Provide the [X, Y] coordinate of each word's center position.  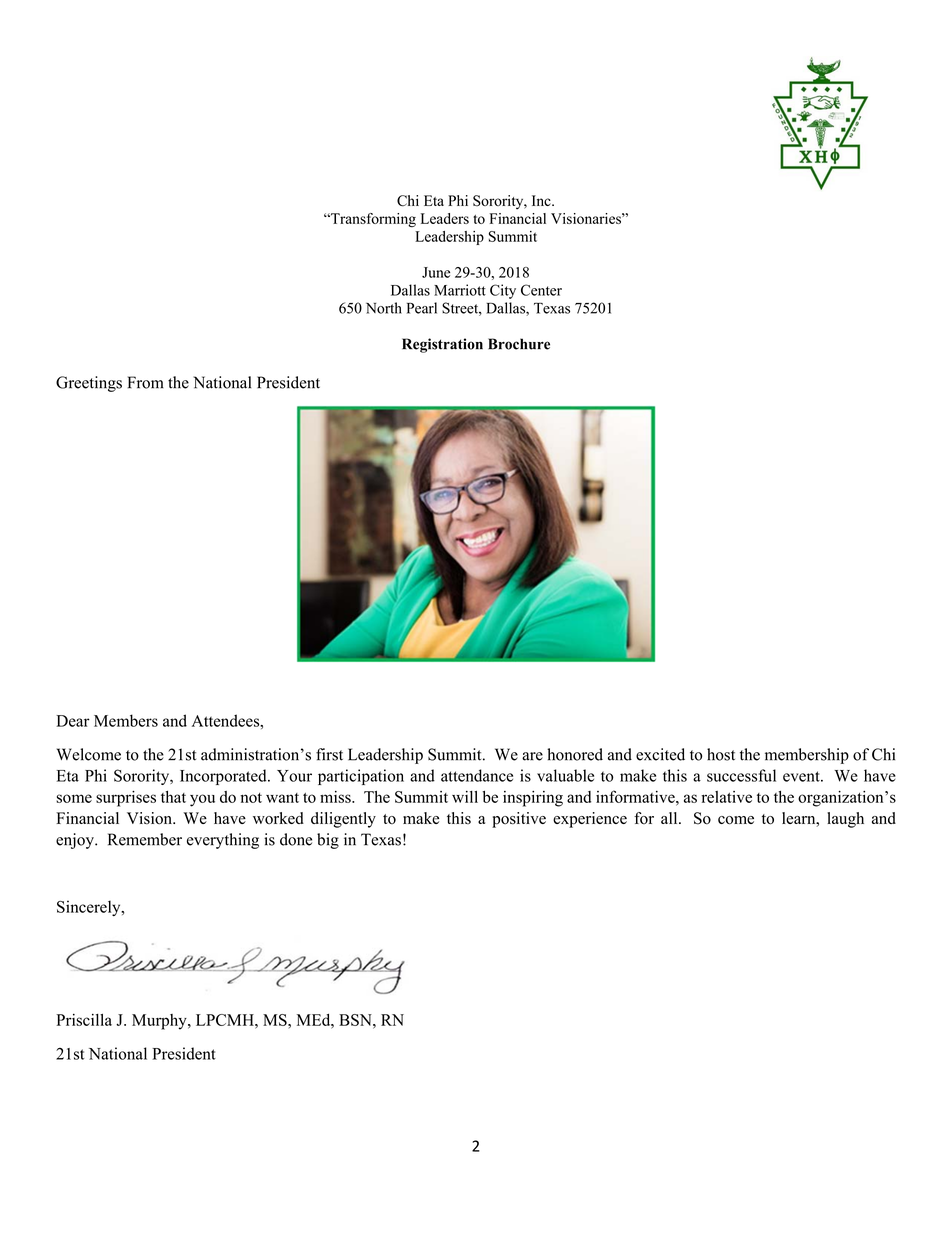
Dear [73, 721]
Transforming [372, 220]
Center [541, 290]
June [436, 272]
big [328, 841]
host [721, 754]
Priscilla [84, 1020]
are [532, 756]
